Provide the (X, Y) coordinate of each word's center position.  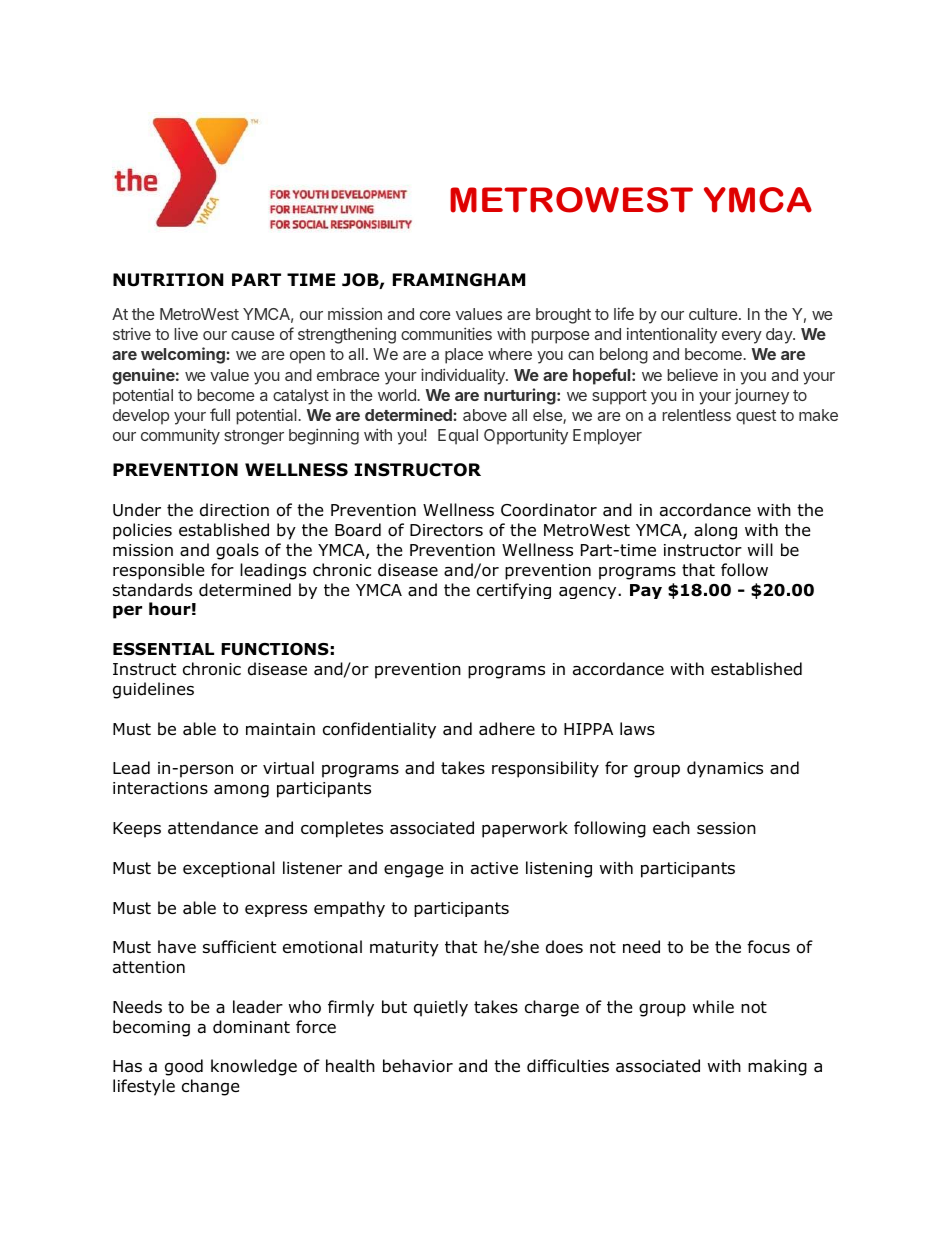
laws (637, 729)
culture (713, 314)
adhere (507, 729)
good (184, 1067)
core (435, 315)
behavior (418, 1066)
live (186, 333)
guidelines (153, 690)
